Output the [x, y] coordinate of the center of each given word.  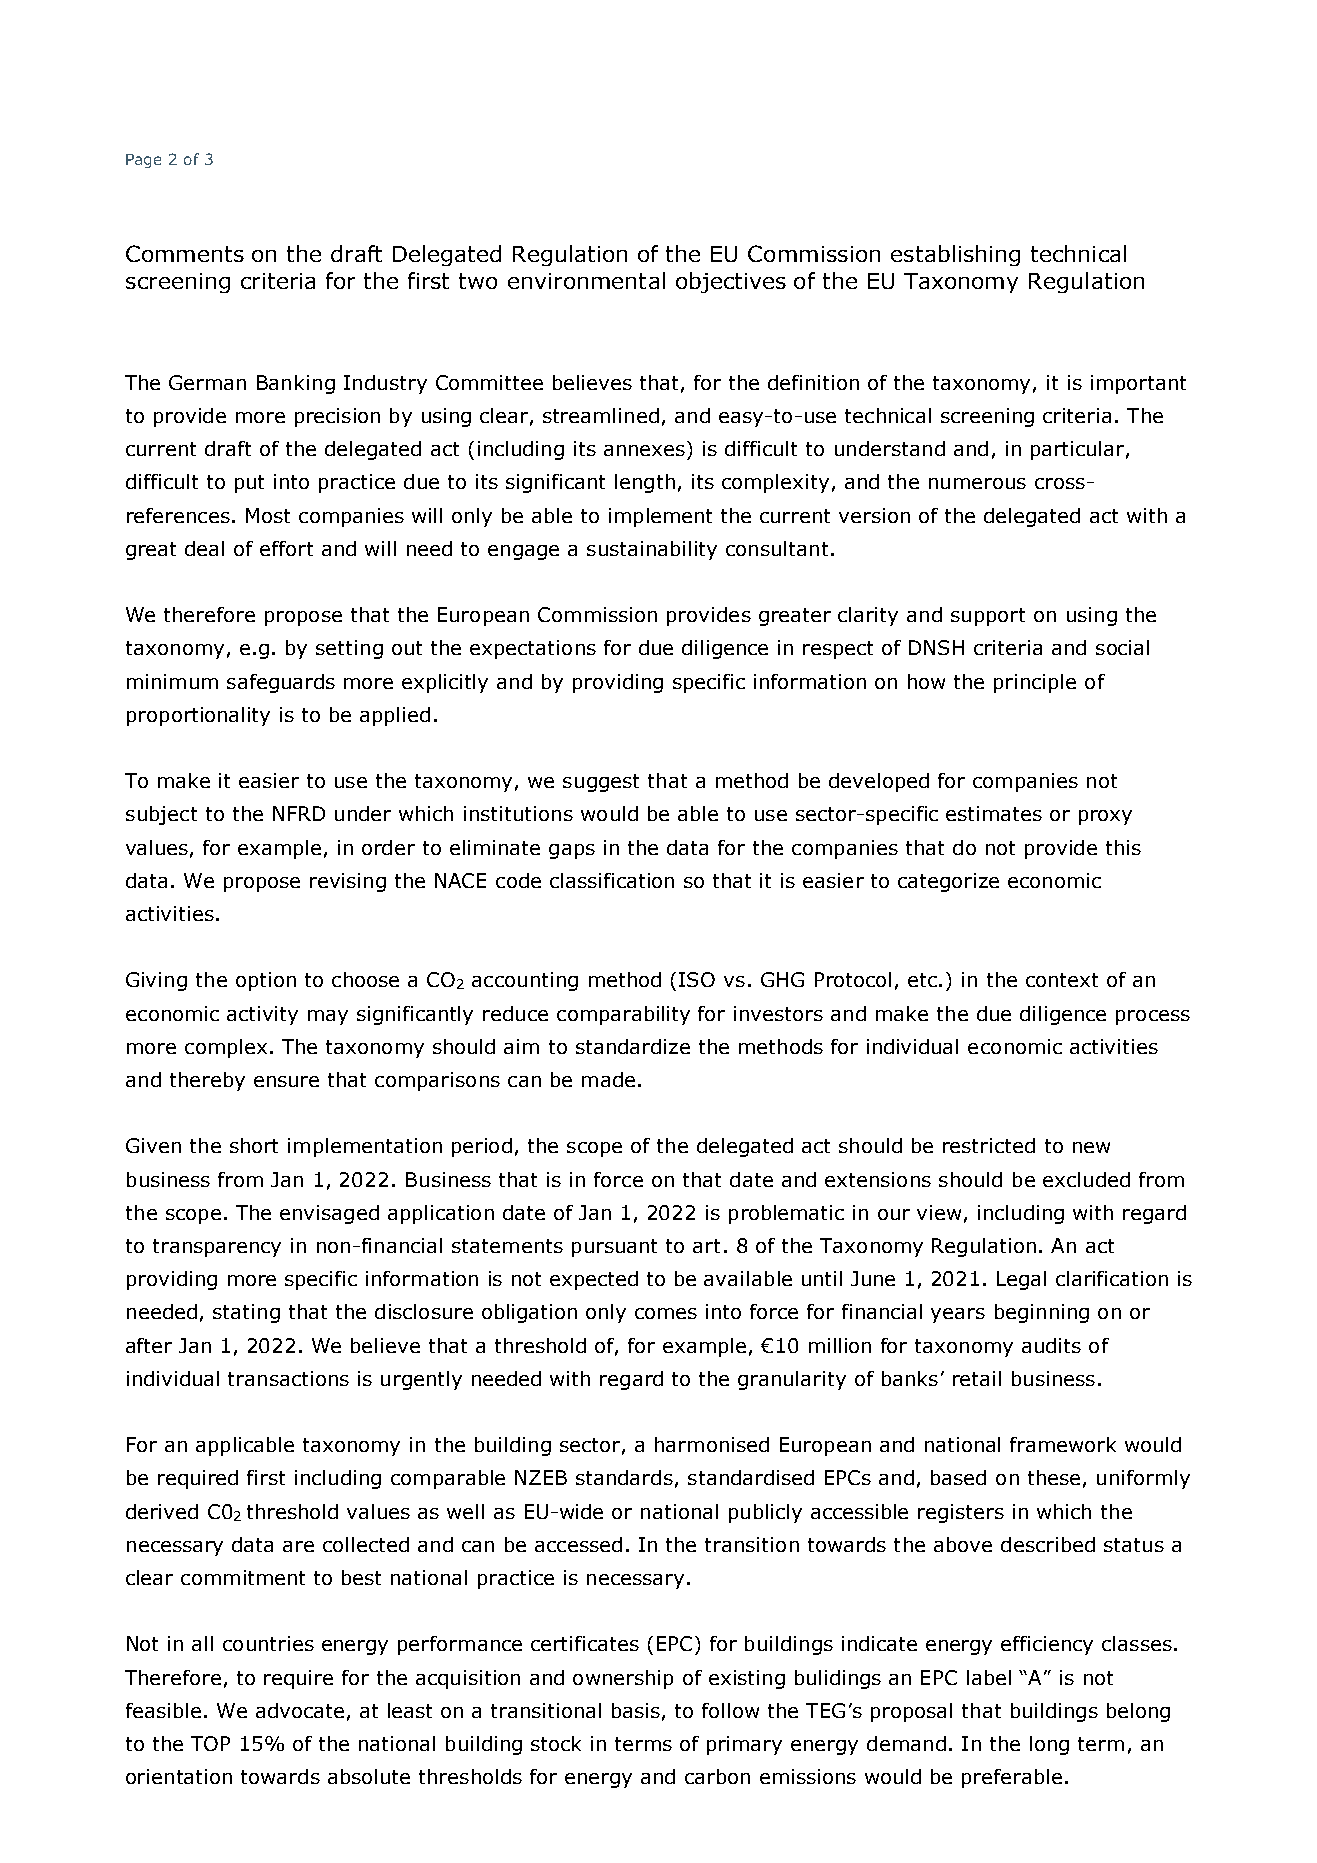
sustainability [652, 550]
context [1062, 980]
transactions [288, 1378]
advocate [300, 1710]
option [266, 981]
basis [636, 1710]
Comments [185, 253]
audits [1051, 1345]
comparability [623, 1015]
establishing [955, 255]
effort [286, 548]
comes [666, 1313]
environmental [586, 280]
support [988, 617]
